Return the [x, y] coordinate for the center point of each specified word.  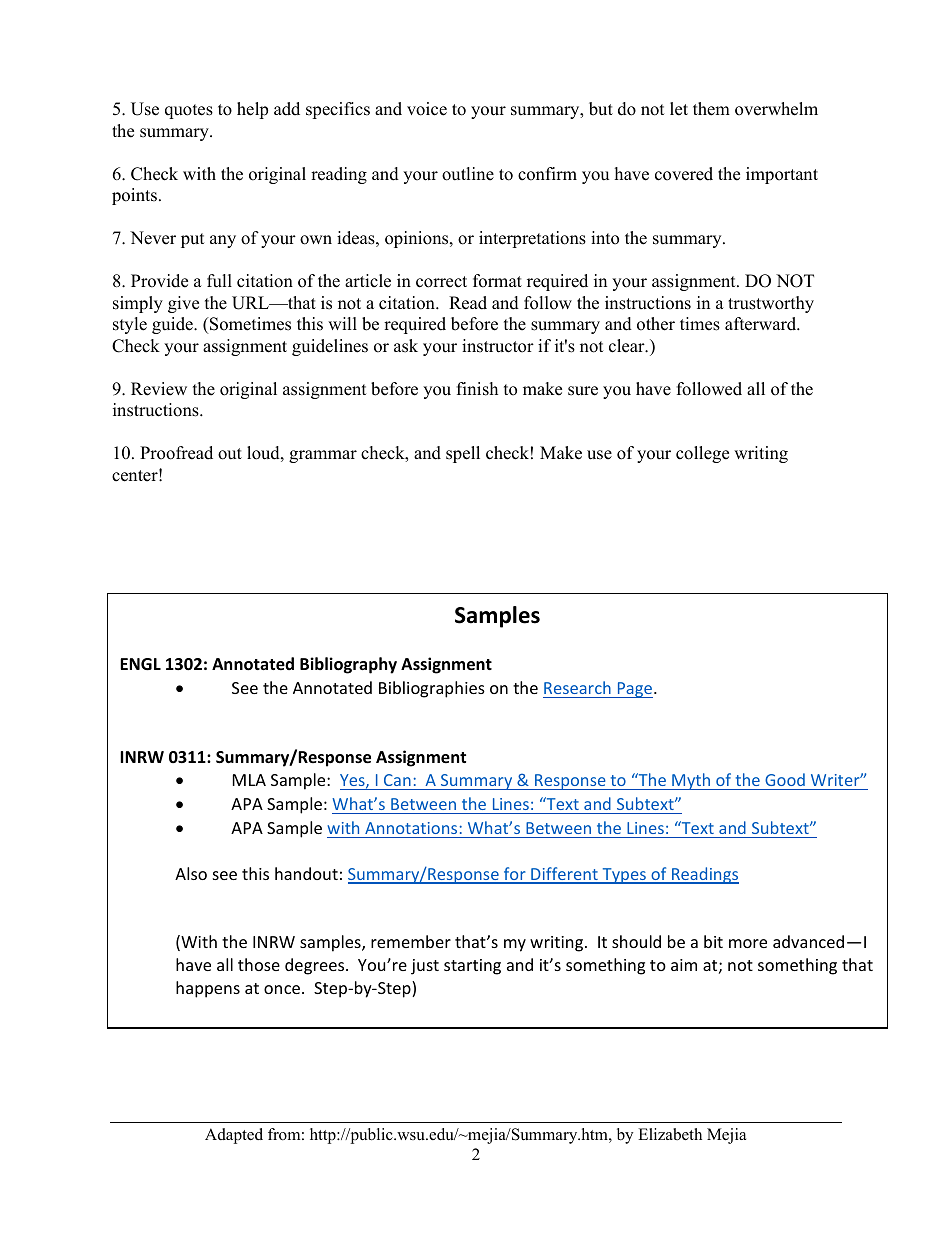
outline [468, 174]
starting [472, 967]
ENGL [140, 664]
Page [635, 690]
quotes [189, 111]
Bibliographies [432, 689]
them [711, 109]
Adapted [234, 1136]
